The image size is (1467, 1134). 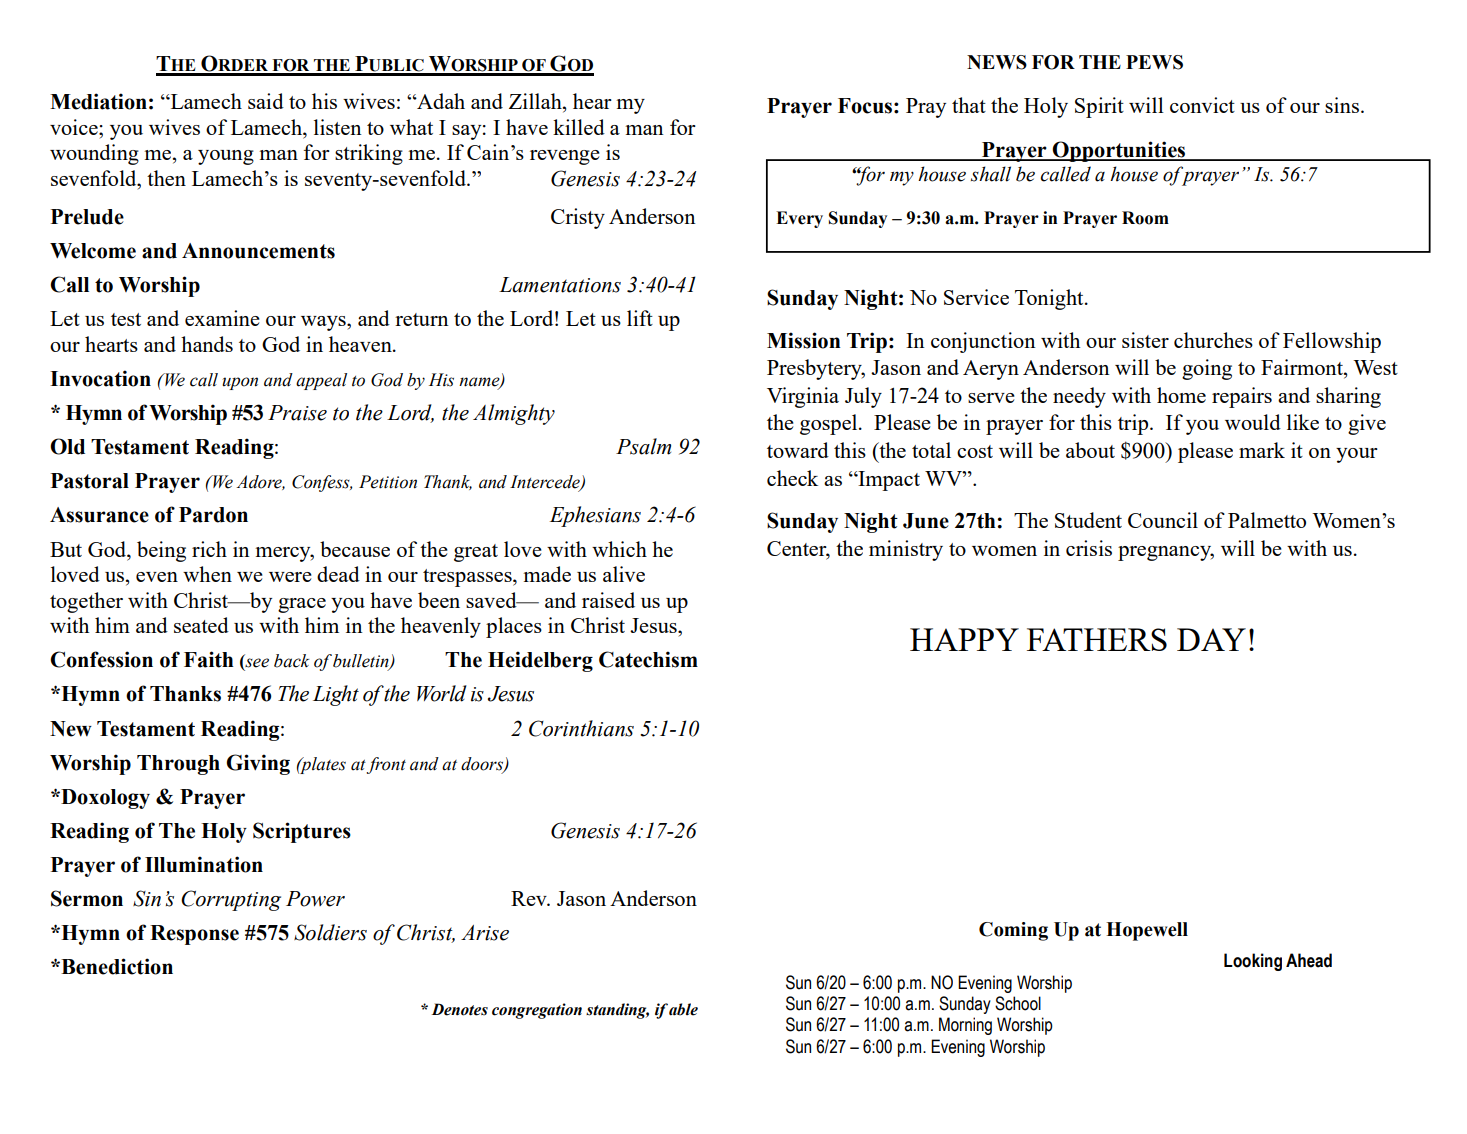 What do you see at coordinates (1253, 962) in the screenshot?
I see `Looking` at bounding box center [1253, 962].
